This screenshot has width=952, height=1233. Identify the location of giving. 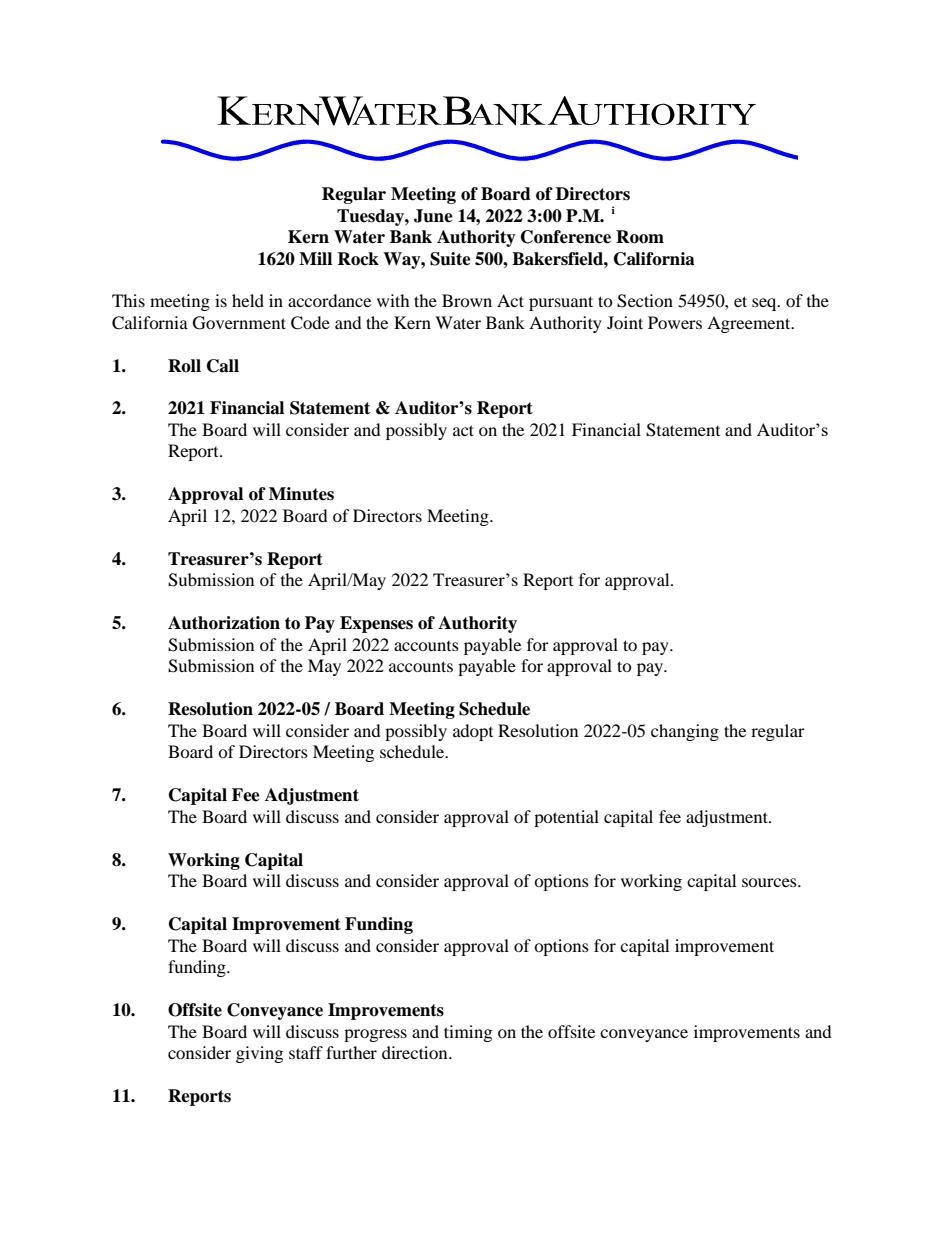
(259, 1054).
